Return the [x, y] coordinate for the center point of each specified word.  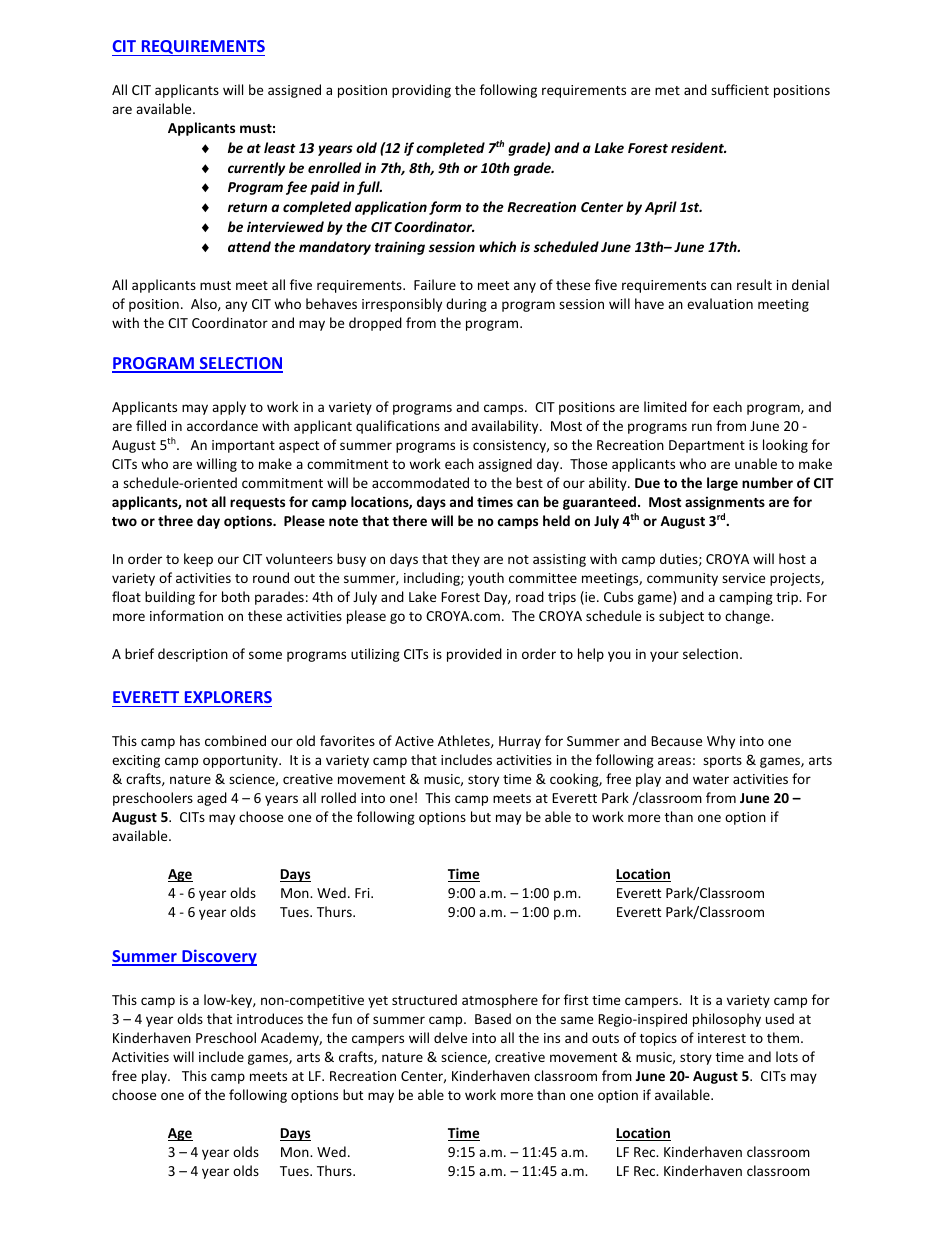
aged [212, 799]
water [711, 779]
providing [421, 91]
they [466, 560]
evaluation [720, 303]
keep [198, 560]
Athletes [465, 741]
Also [205, 304]
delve [450, 1037]
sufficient [740, 89]
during [466, 305]
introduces [270, 1018]
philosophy [727, 1020]
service [743, 578]
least [280, 147]
